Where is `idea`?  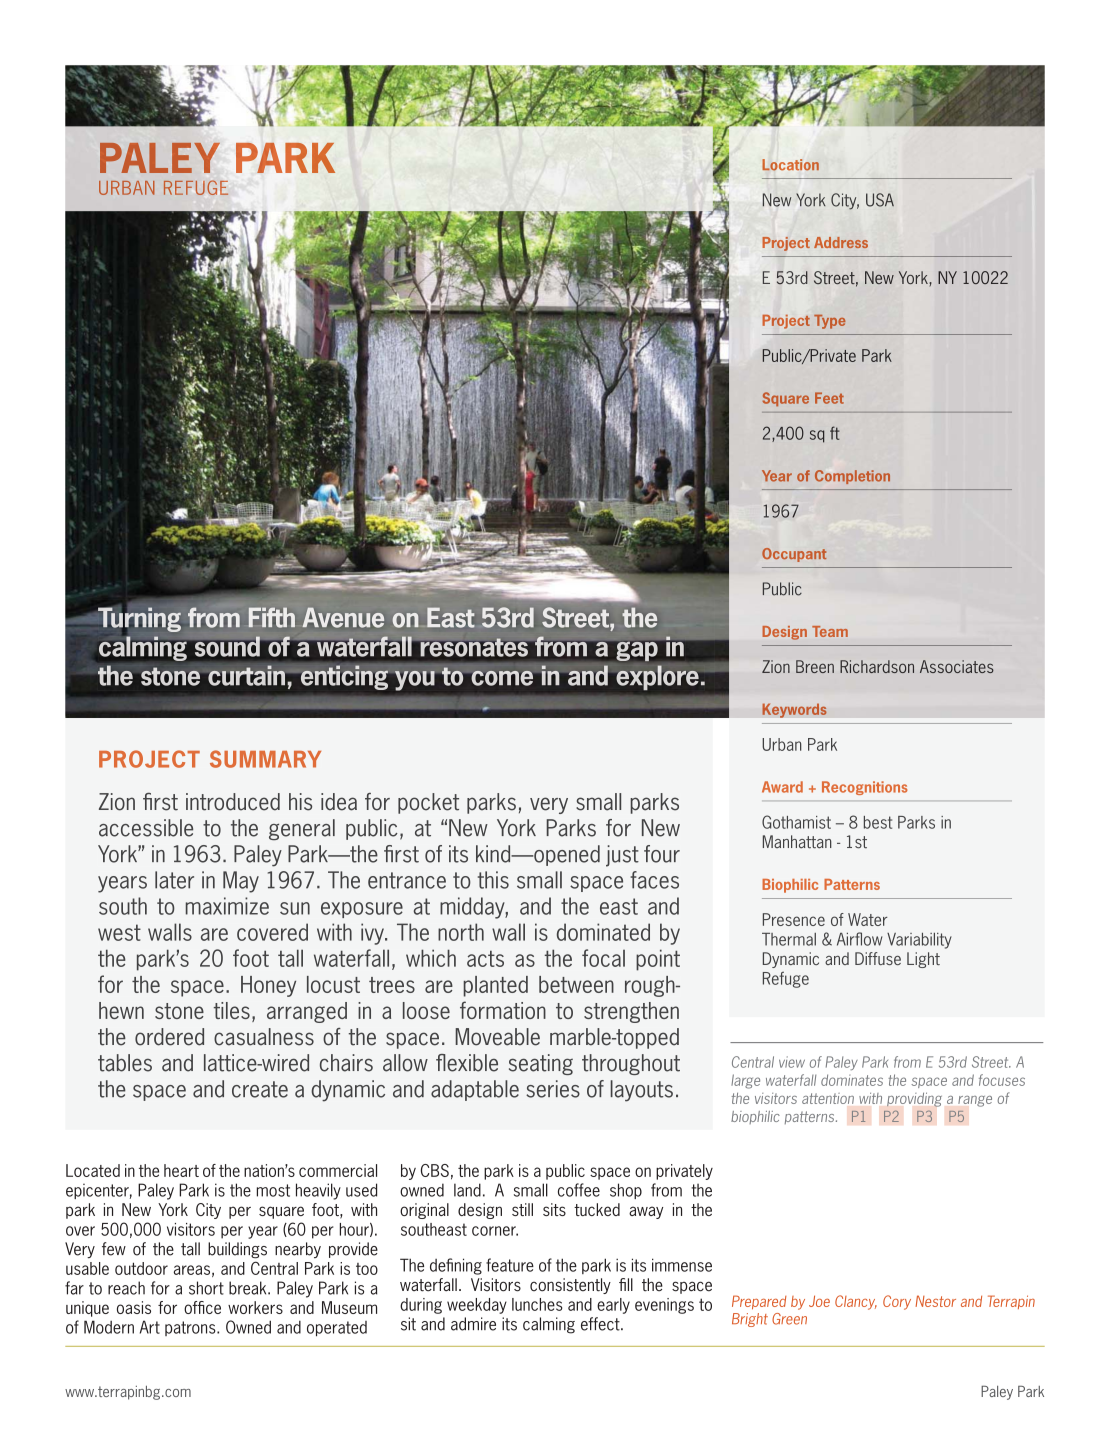 idea is located at coordinates (339, 802).
